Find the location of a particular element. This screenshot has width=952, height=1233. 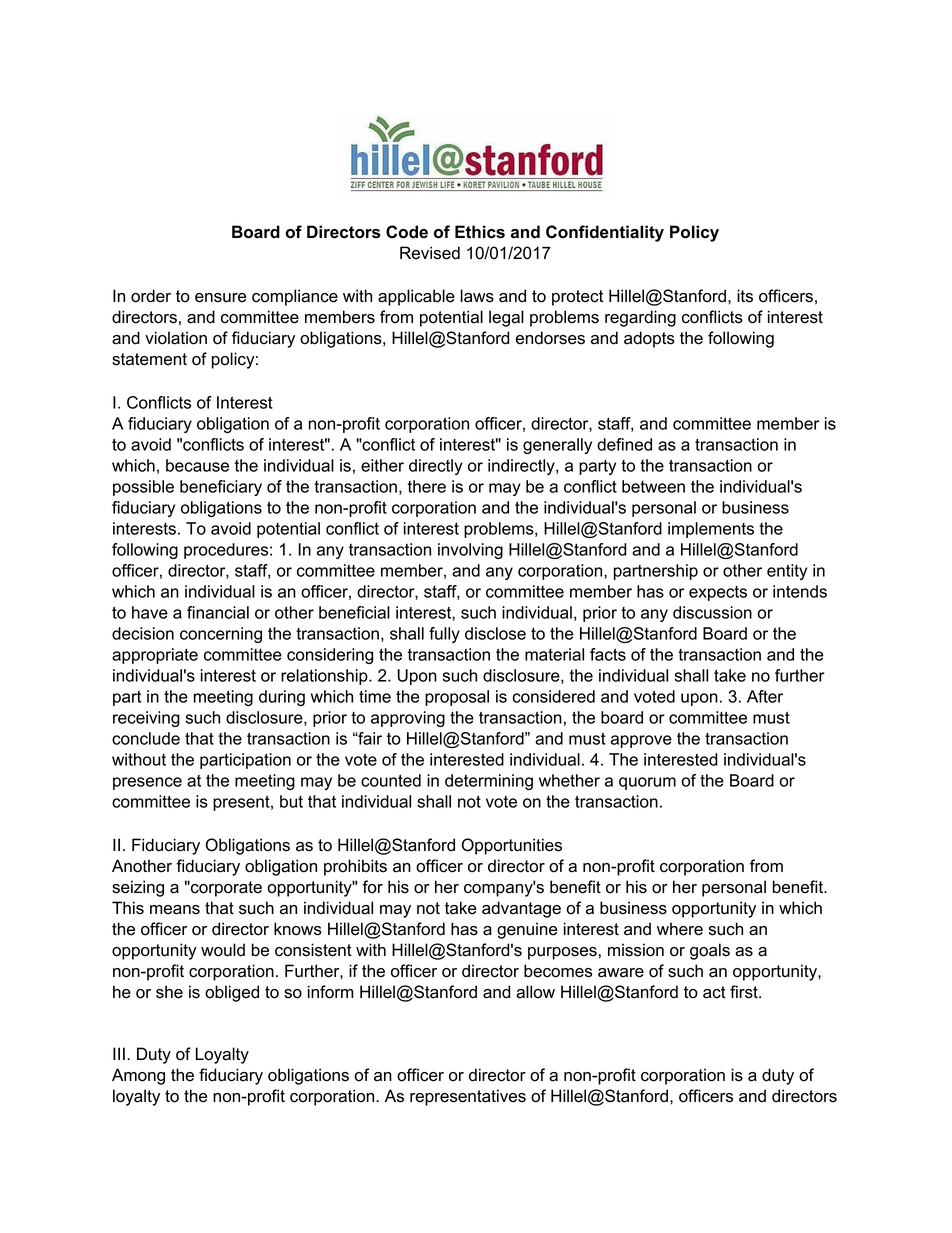

concerning is located at coordinates (221, 635).
